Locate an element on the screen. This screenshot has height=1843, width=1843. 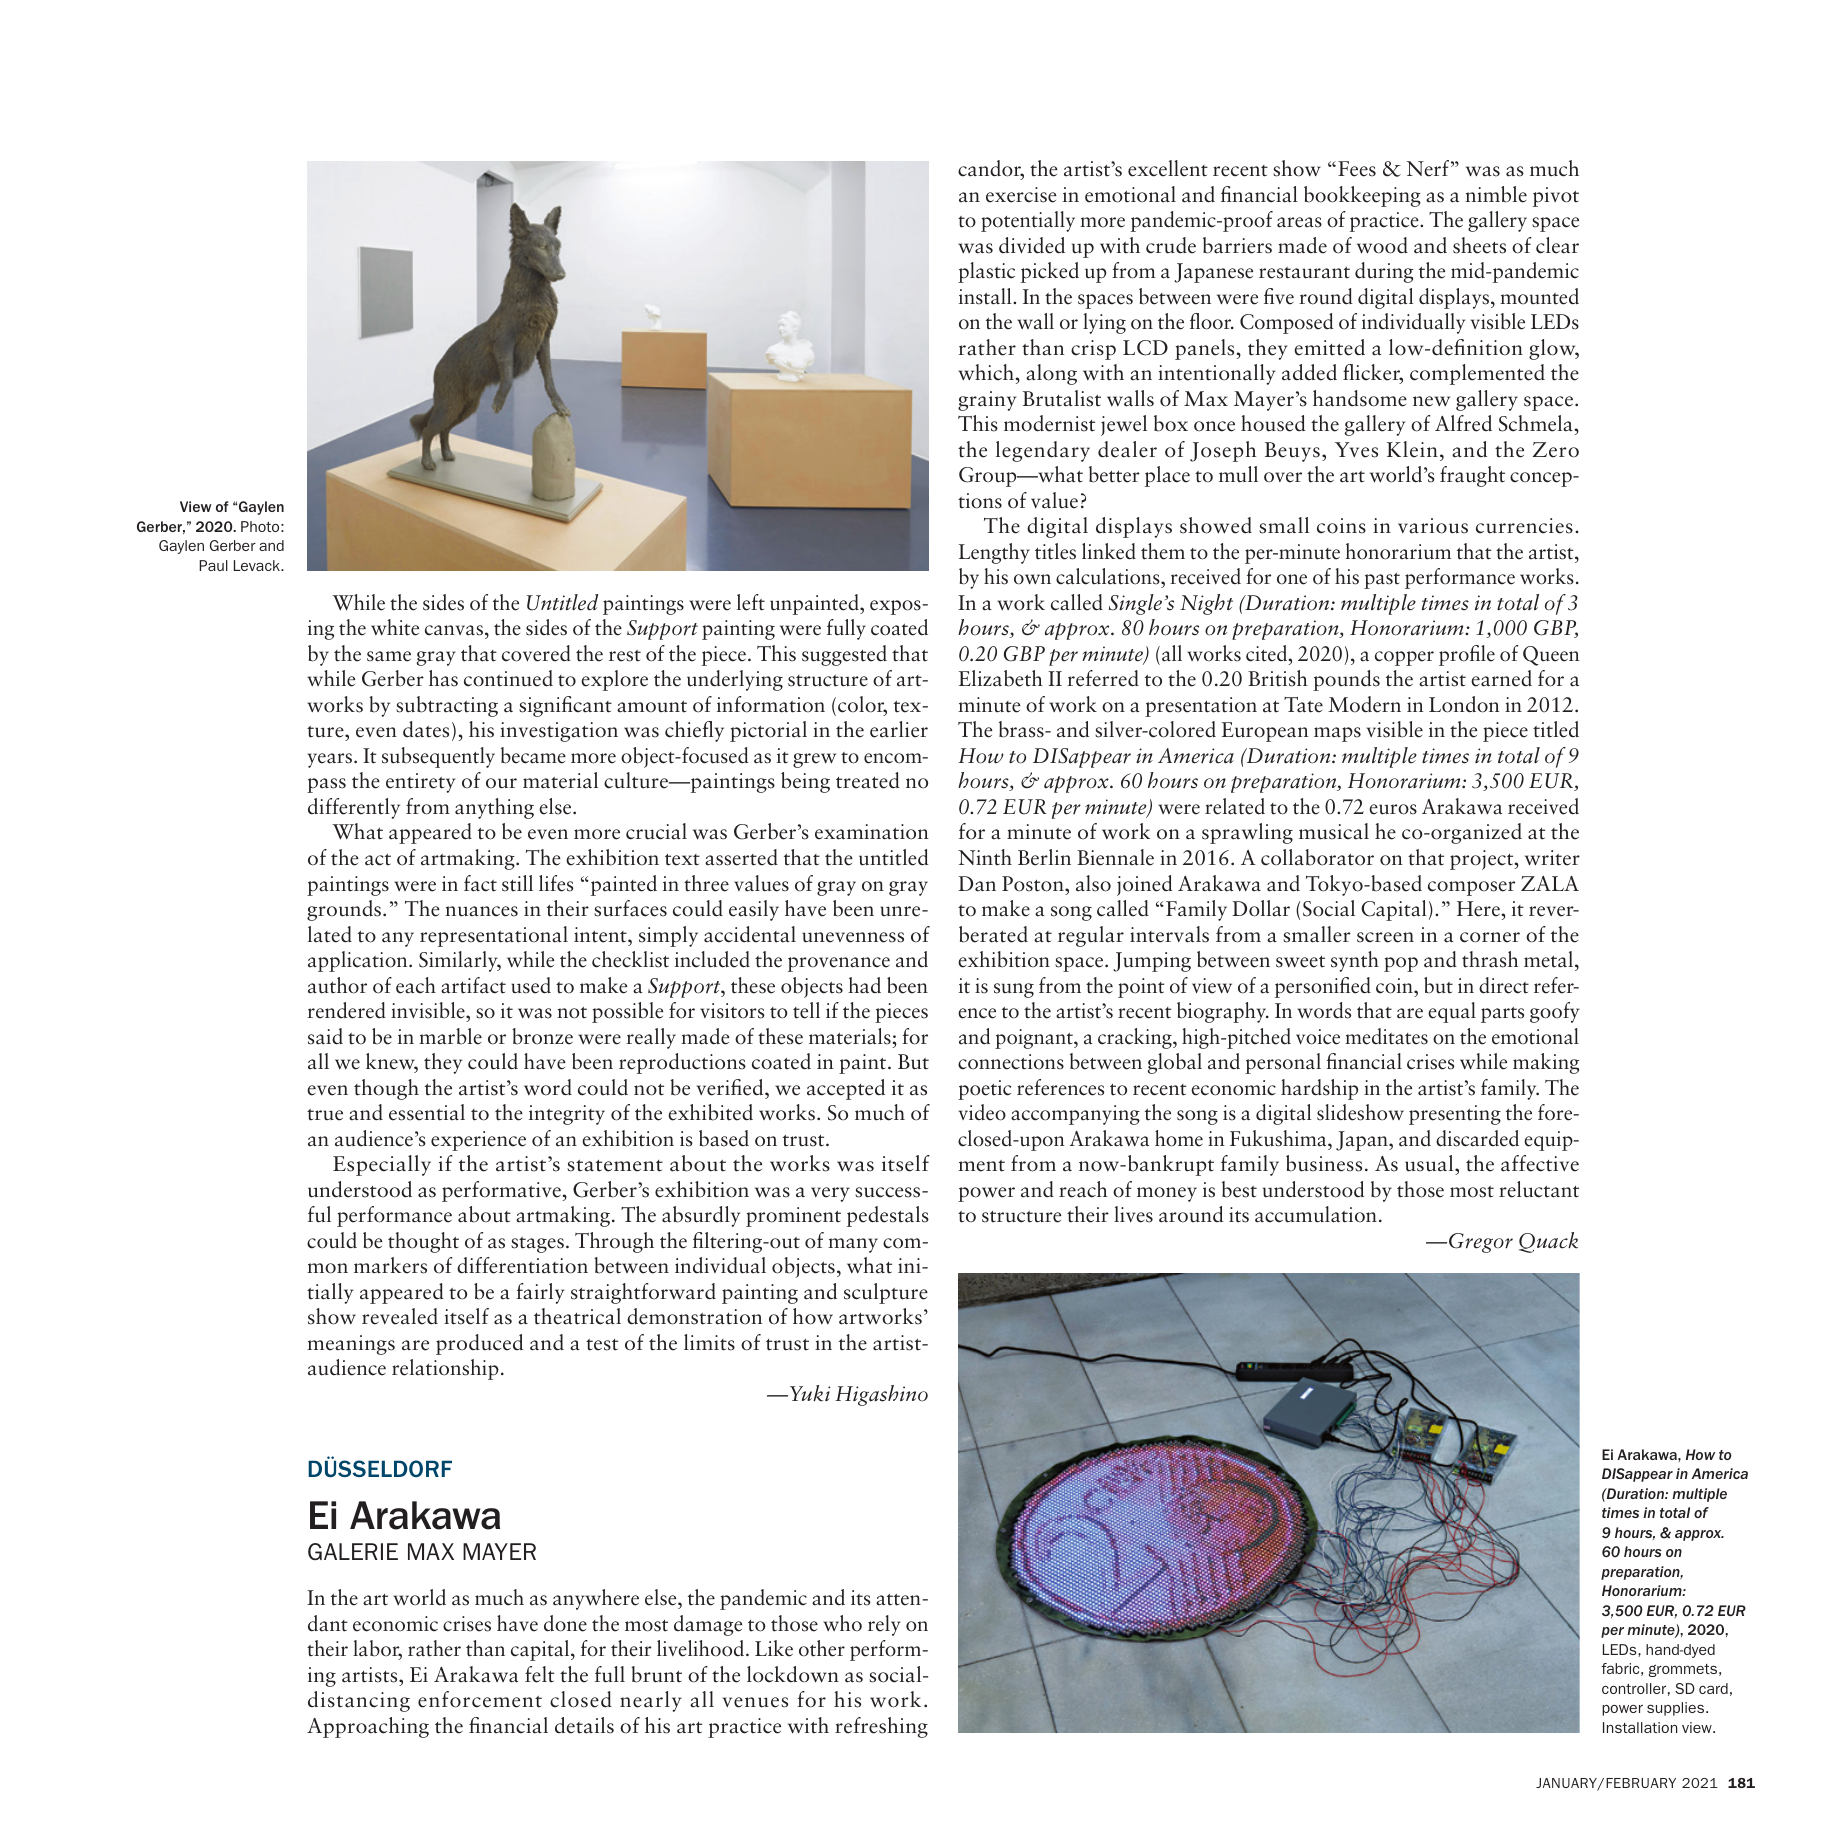
nimble is located at coordinates (1496, 194).
